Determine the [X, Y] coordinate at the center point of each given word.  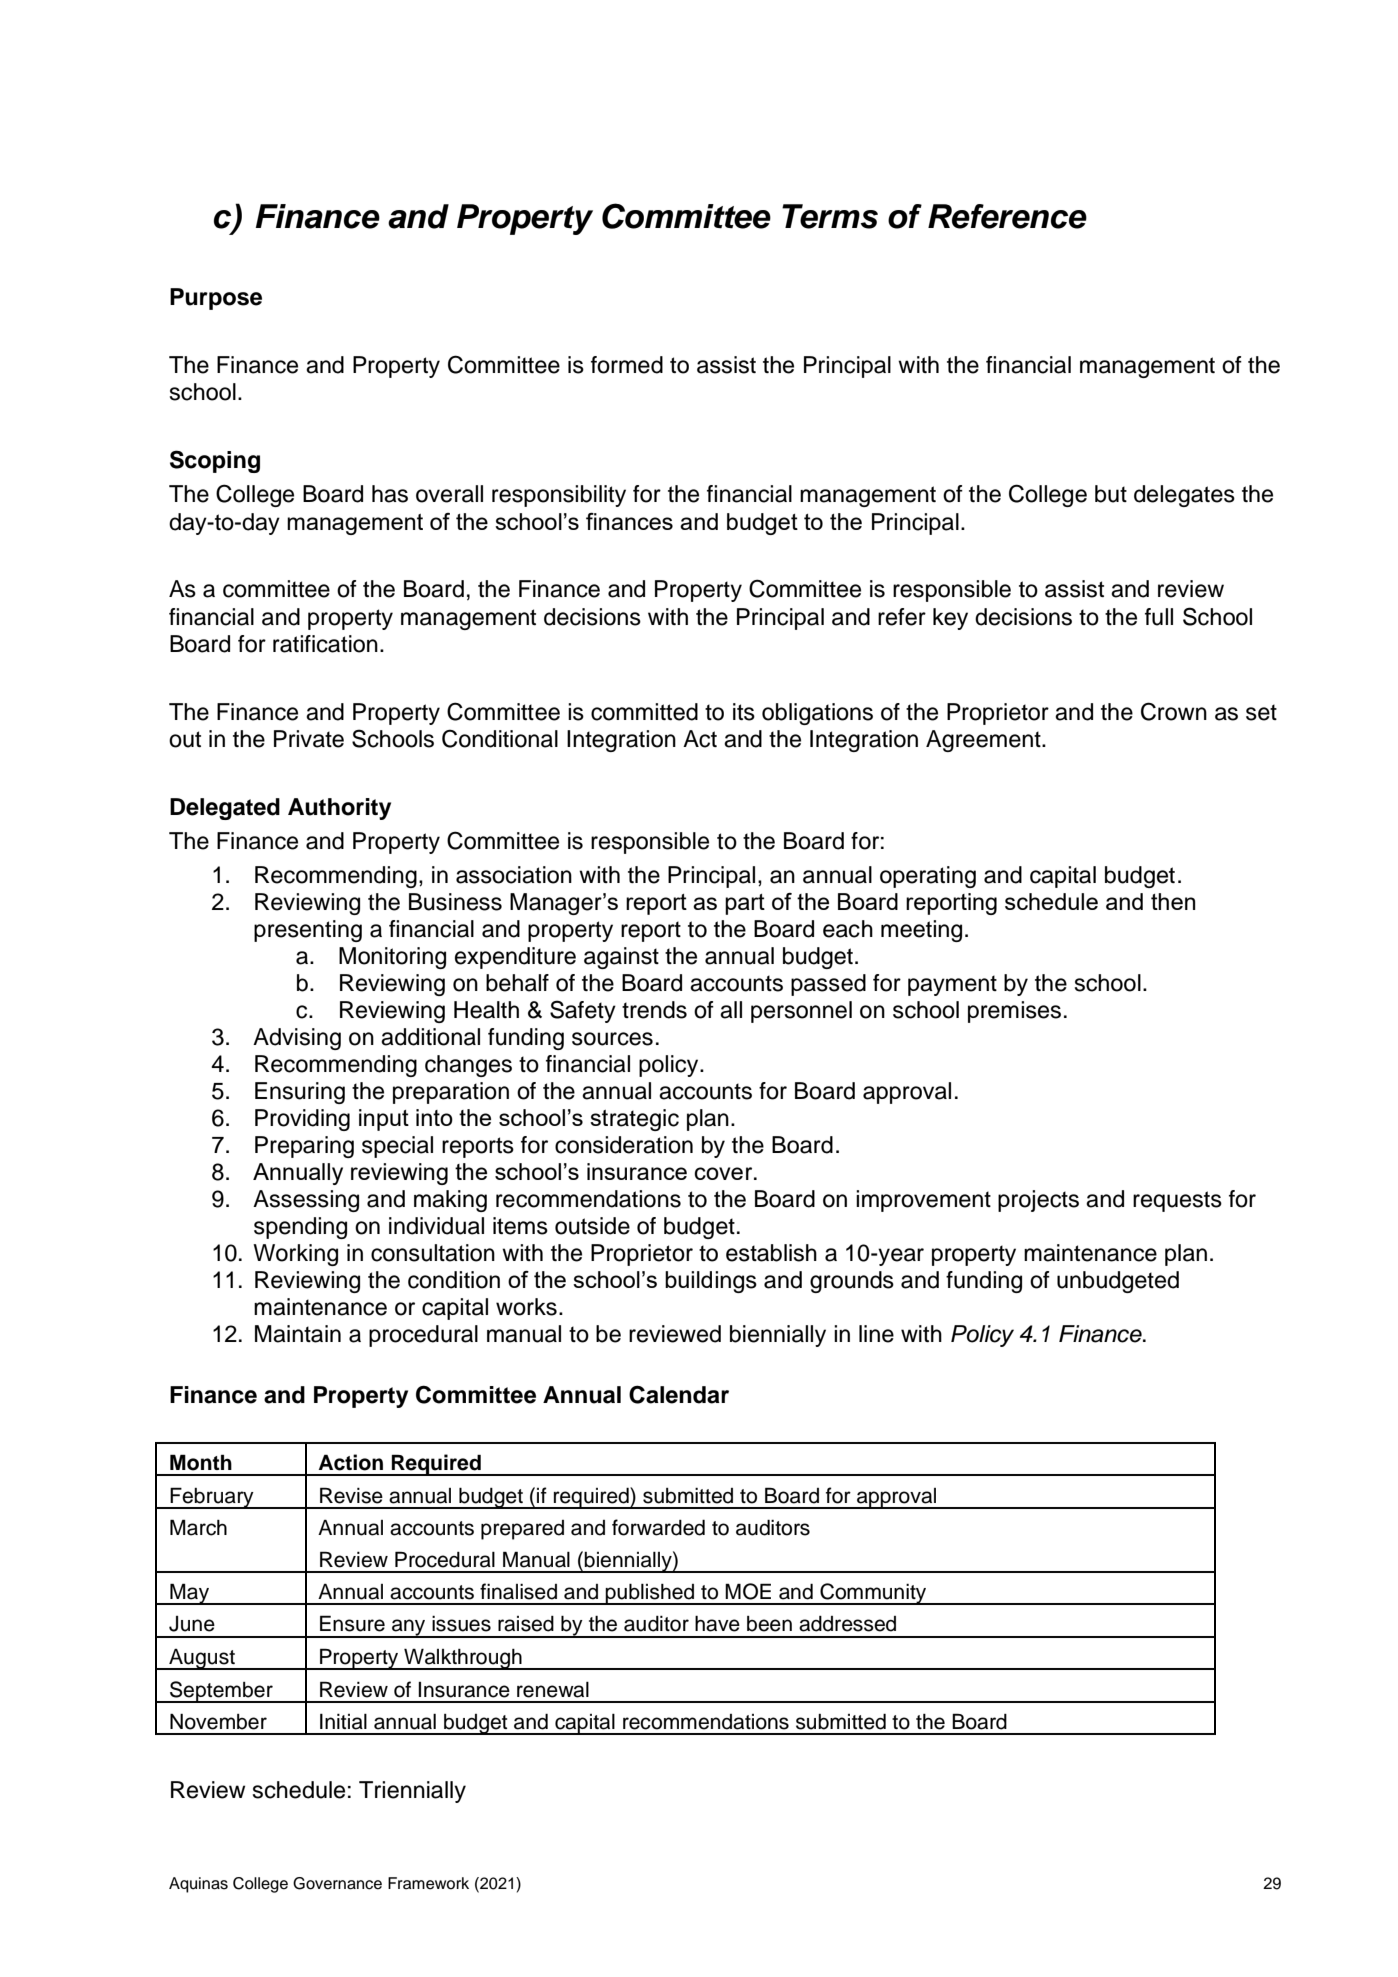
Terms [830, 216]
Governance [337, 1883]
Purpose [216, 299]
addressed [847, 1624]
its [744, 712]
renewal [553, 1690]
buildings [711, 1282]
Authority [339, 809]
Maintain [298, 1334]
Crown [1174, 711]
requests [1177, 1201]
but [1111, 494]
